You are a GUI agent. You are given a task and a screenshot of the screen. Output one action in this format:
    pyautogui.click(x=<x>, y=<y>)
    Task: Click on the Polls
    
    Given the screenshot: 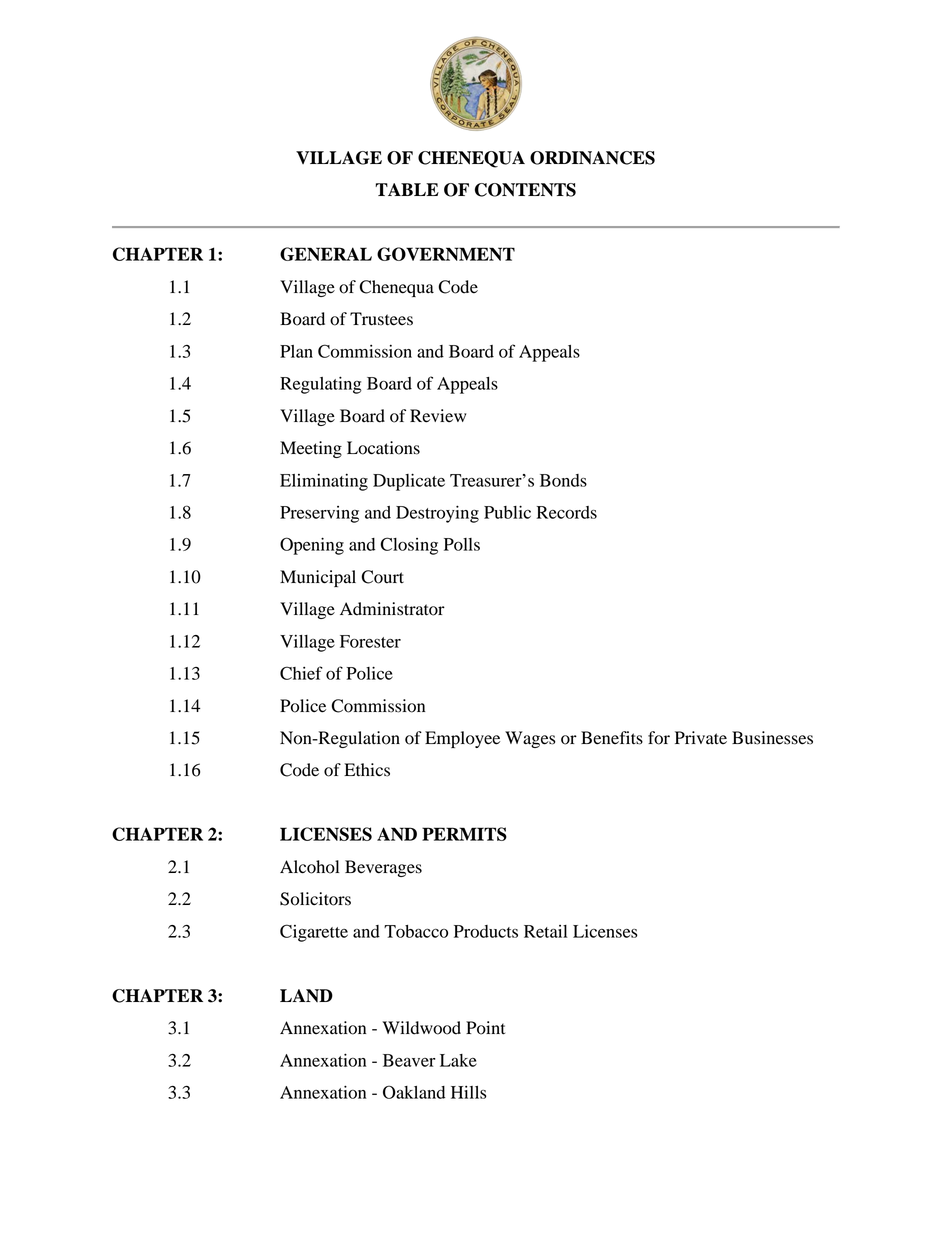 What is the action you would take?
    pyautogui.click(x=462, y=544)
